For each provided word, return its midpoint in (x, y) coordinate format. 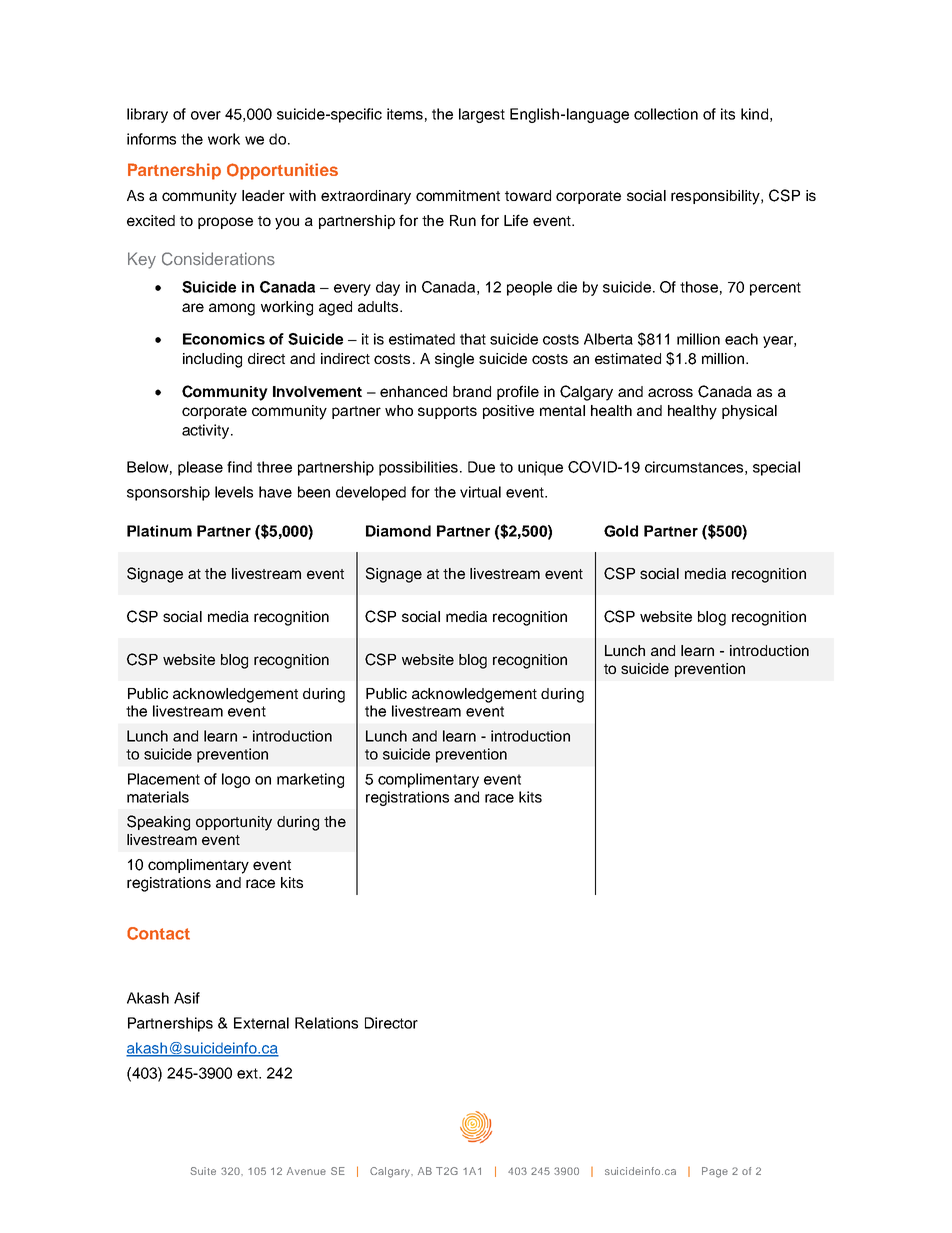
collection (666, 114)
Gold (621, 531)
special (776, 468)
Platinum (159, 531)
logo (236, 780)
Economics (224, 339)
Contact (158, 933)
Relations (326, 1023)
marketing (310, 780)
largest (482, 115)
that (473, 339)
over (206, 115)
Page (715, 1172)
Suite (203, 1171)
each (741, 339)
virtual (480, 492)
